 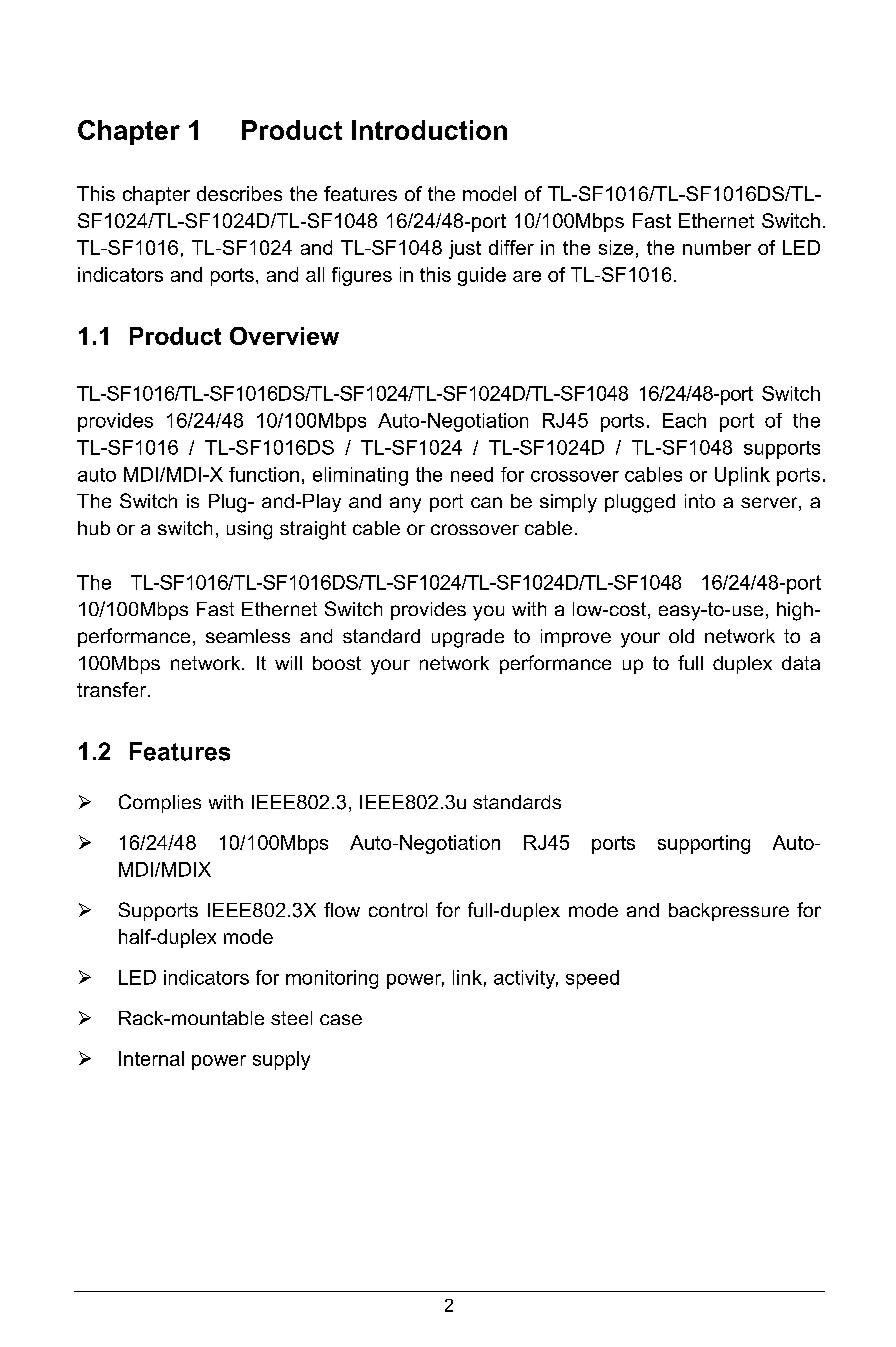 What do you see at coordinates (472, 474) in the screenshot?
I see `need` at bounding box center [472, 474].
